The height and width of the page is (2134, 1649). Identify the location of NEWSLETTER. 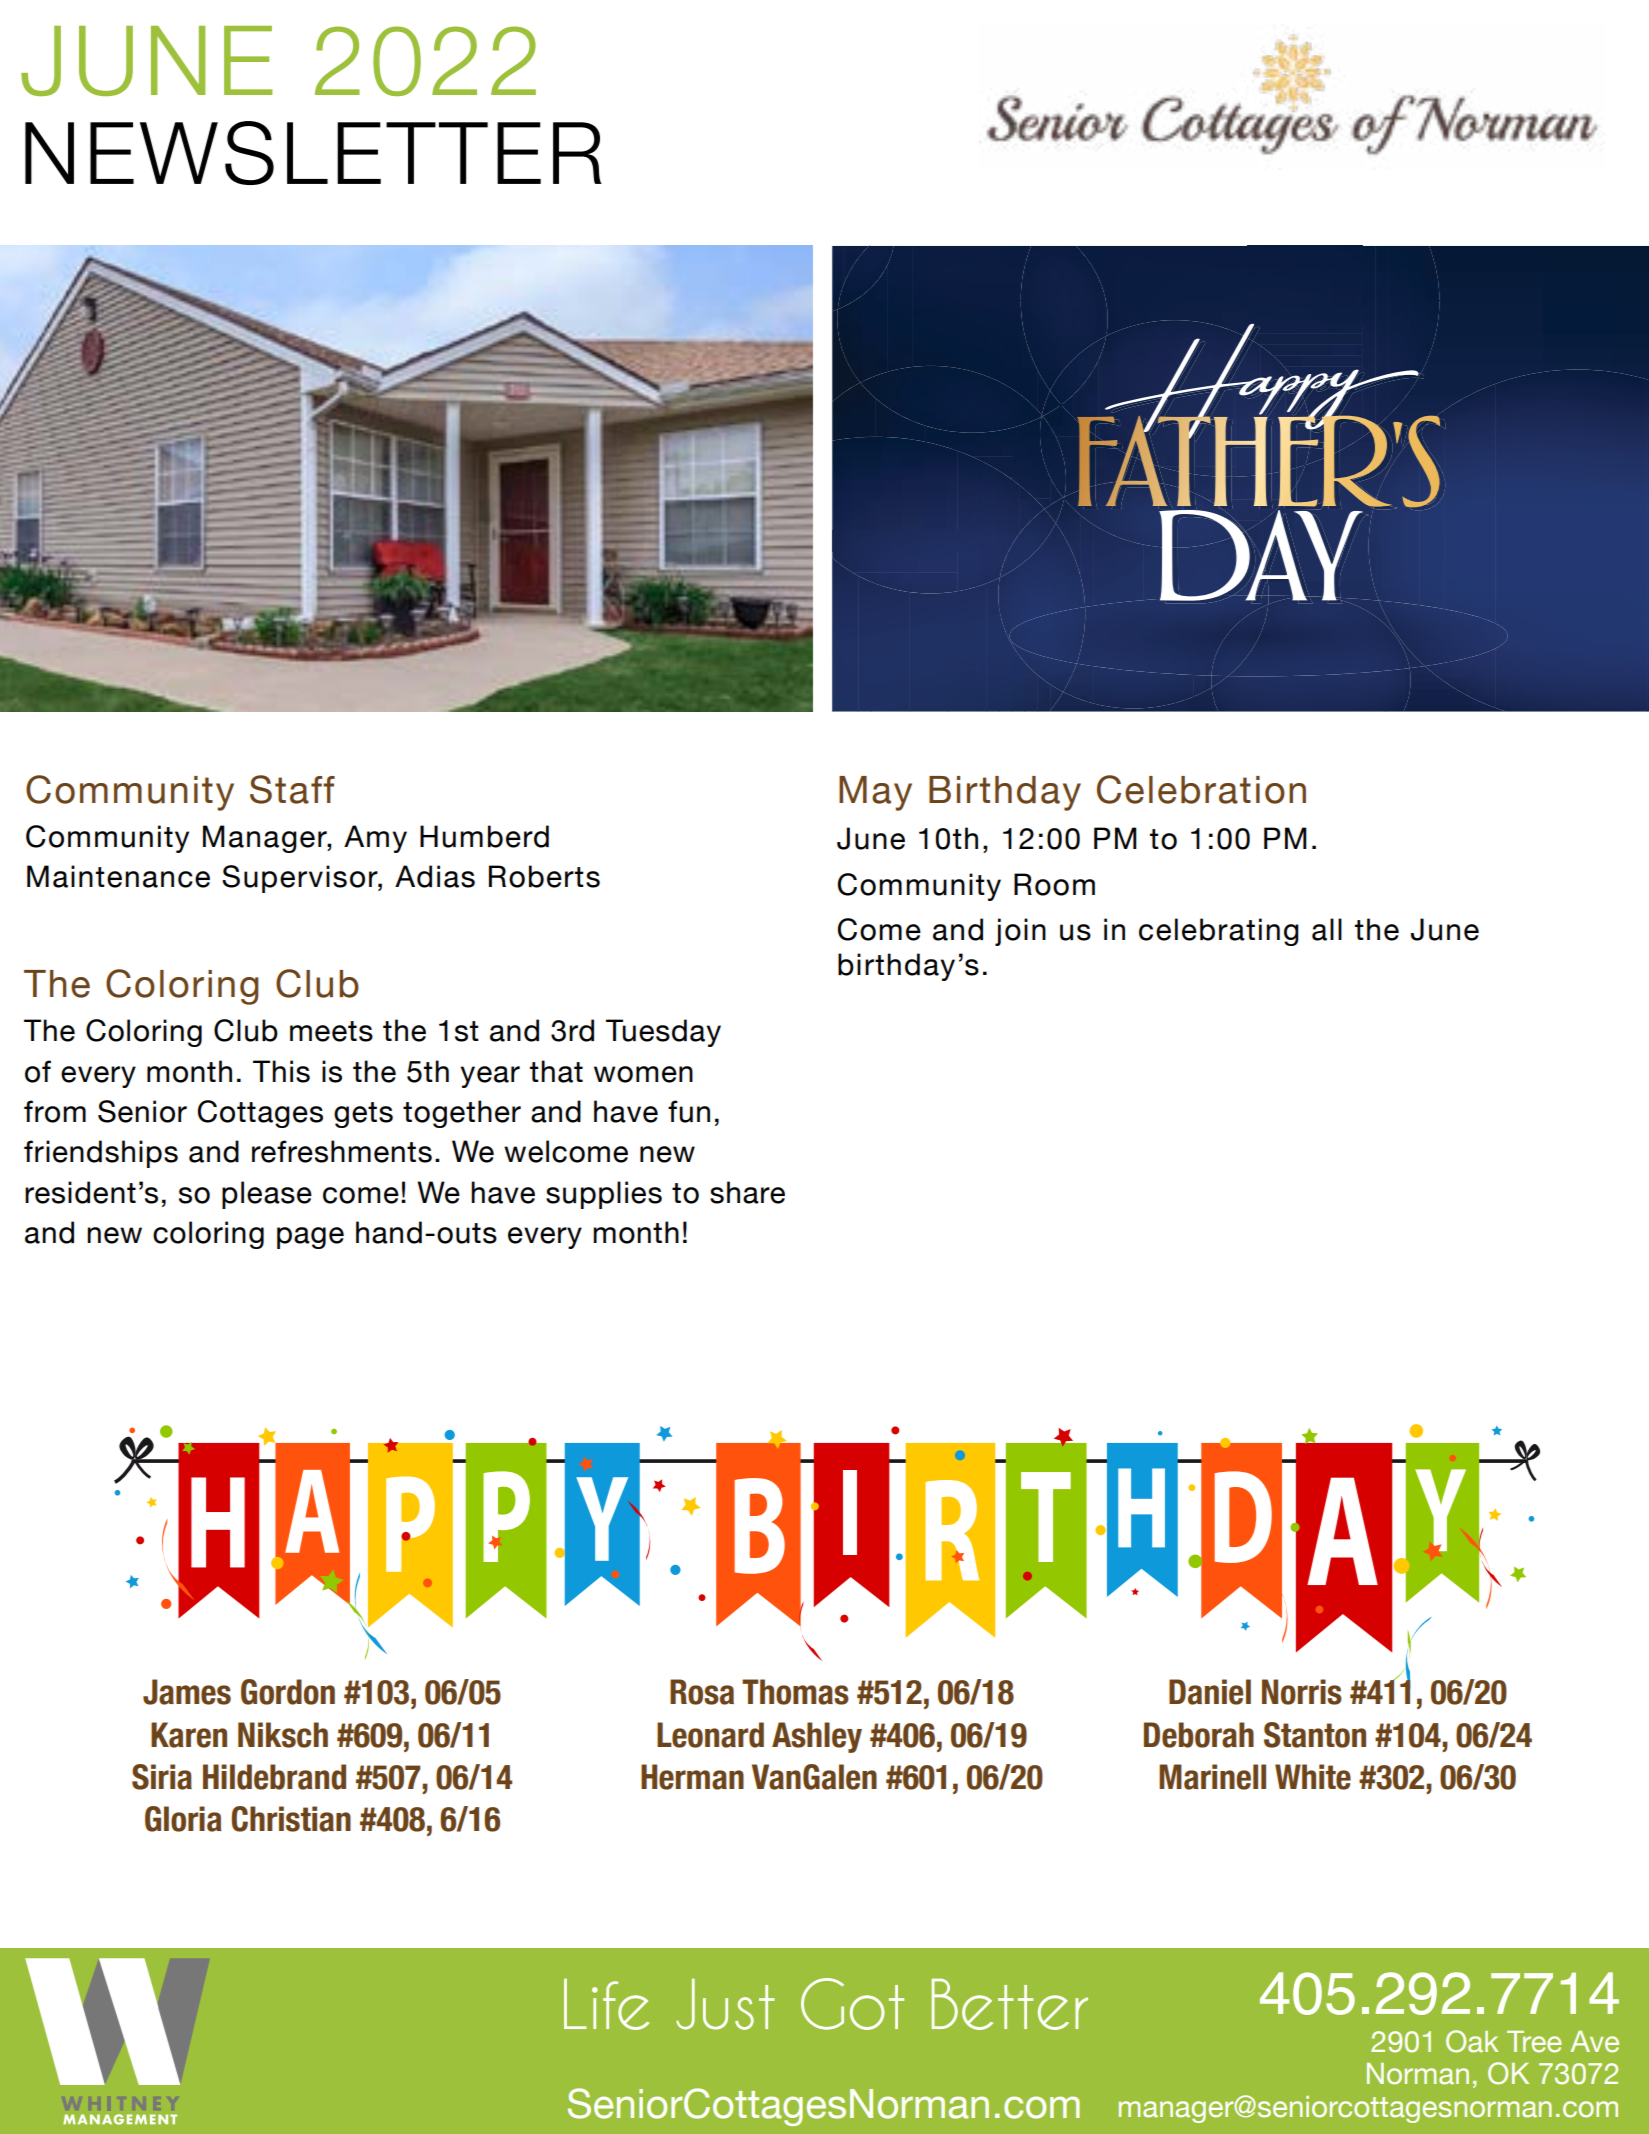
(313, 153).
